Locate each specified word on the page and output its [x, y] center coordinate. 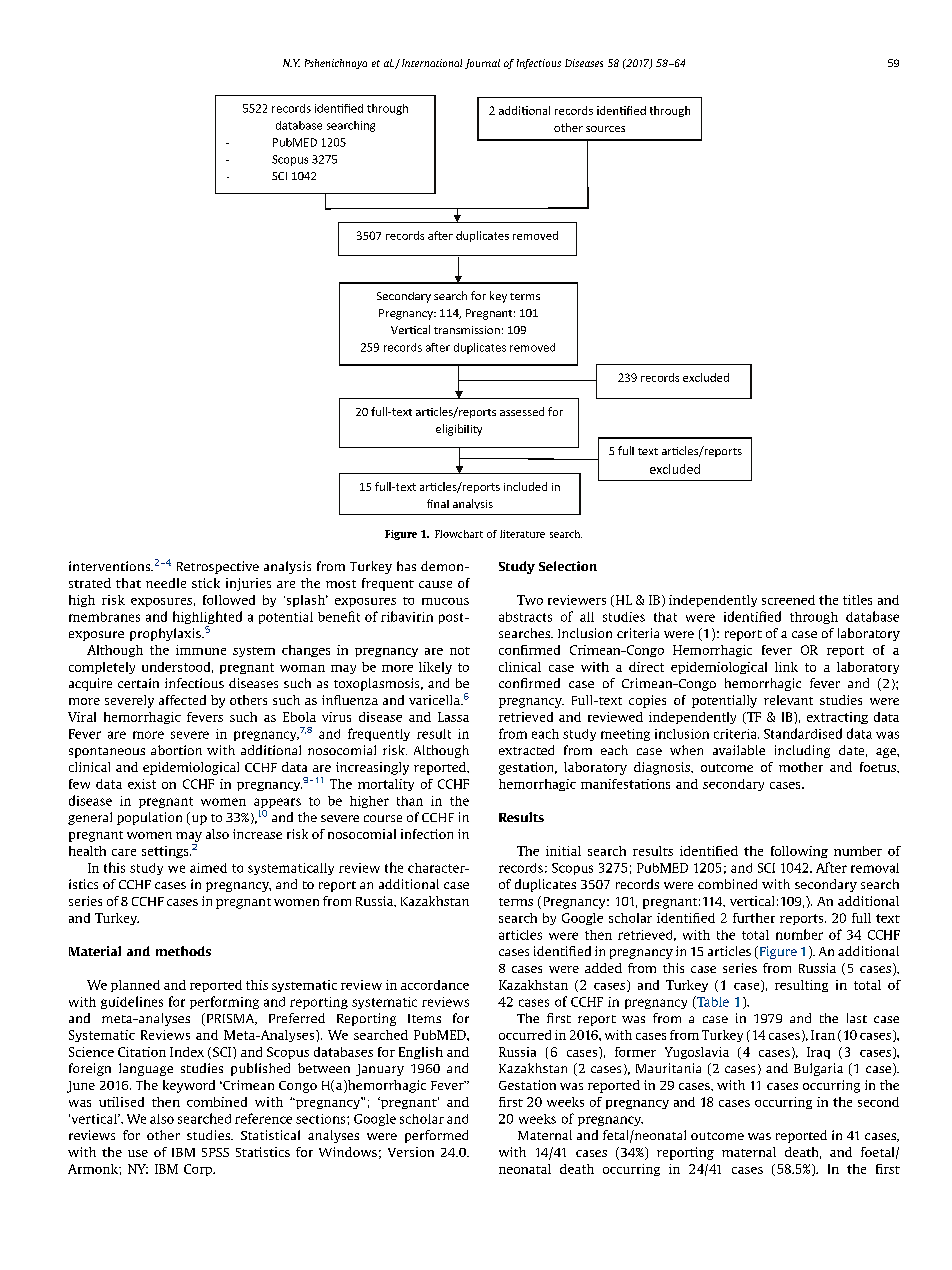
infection [427, 834]
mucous [445, 601]
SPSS [215, 1152]
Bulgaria [818, 1069]
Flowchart [459, 534]
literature [522, 534]
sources [605, 129]
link [786, 667]
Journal [482, 64]
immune [201, 650]
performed [436, 1136]
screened [788, 600]
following [799, 852]
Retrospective [218, 567]
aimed [208, 868]
